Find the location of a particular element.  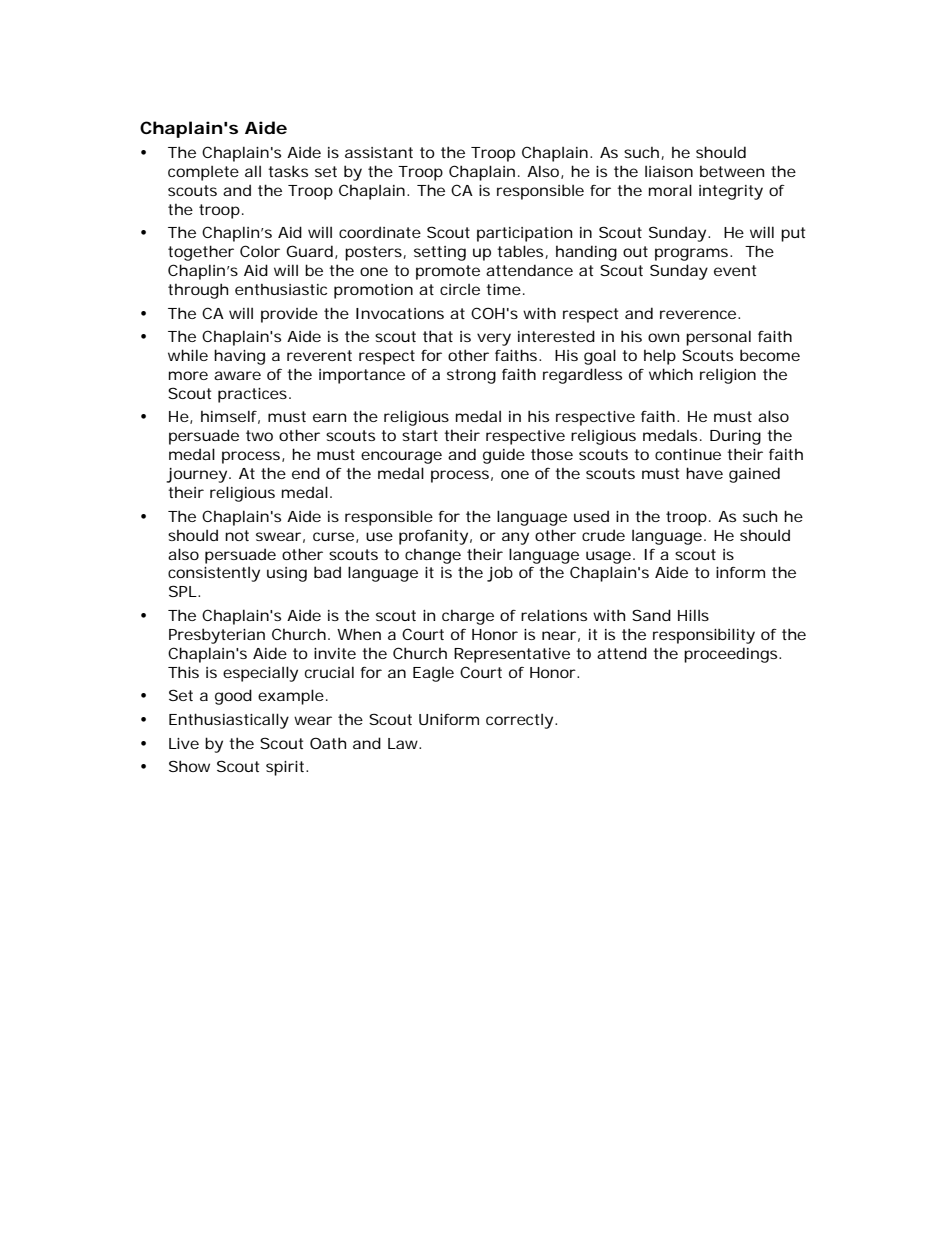

guide is located at coordinates (504, 456).
